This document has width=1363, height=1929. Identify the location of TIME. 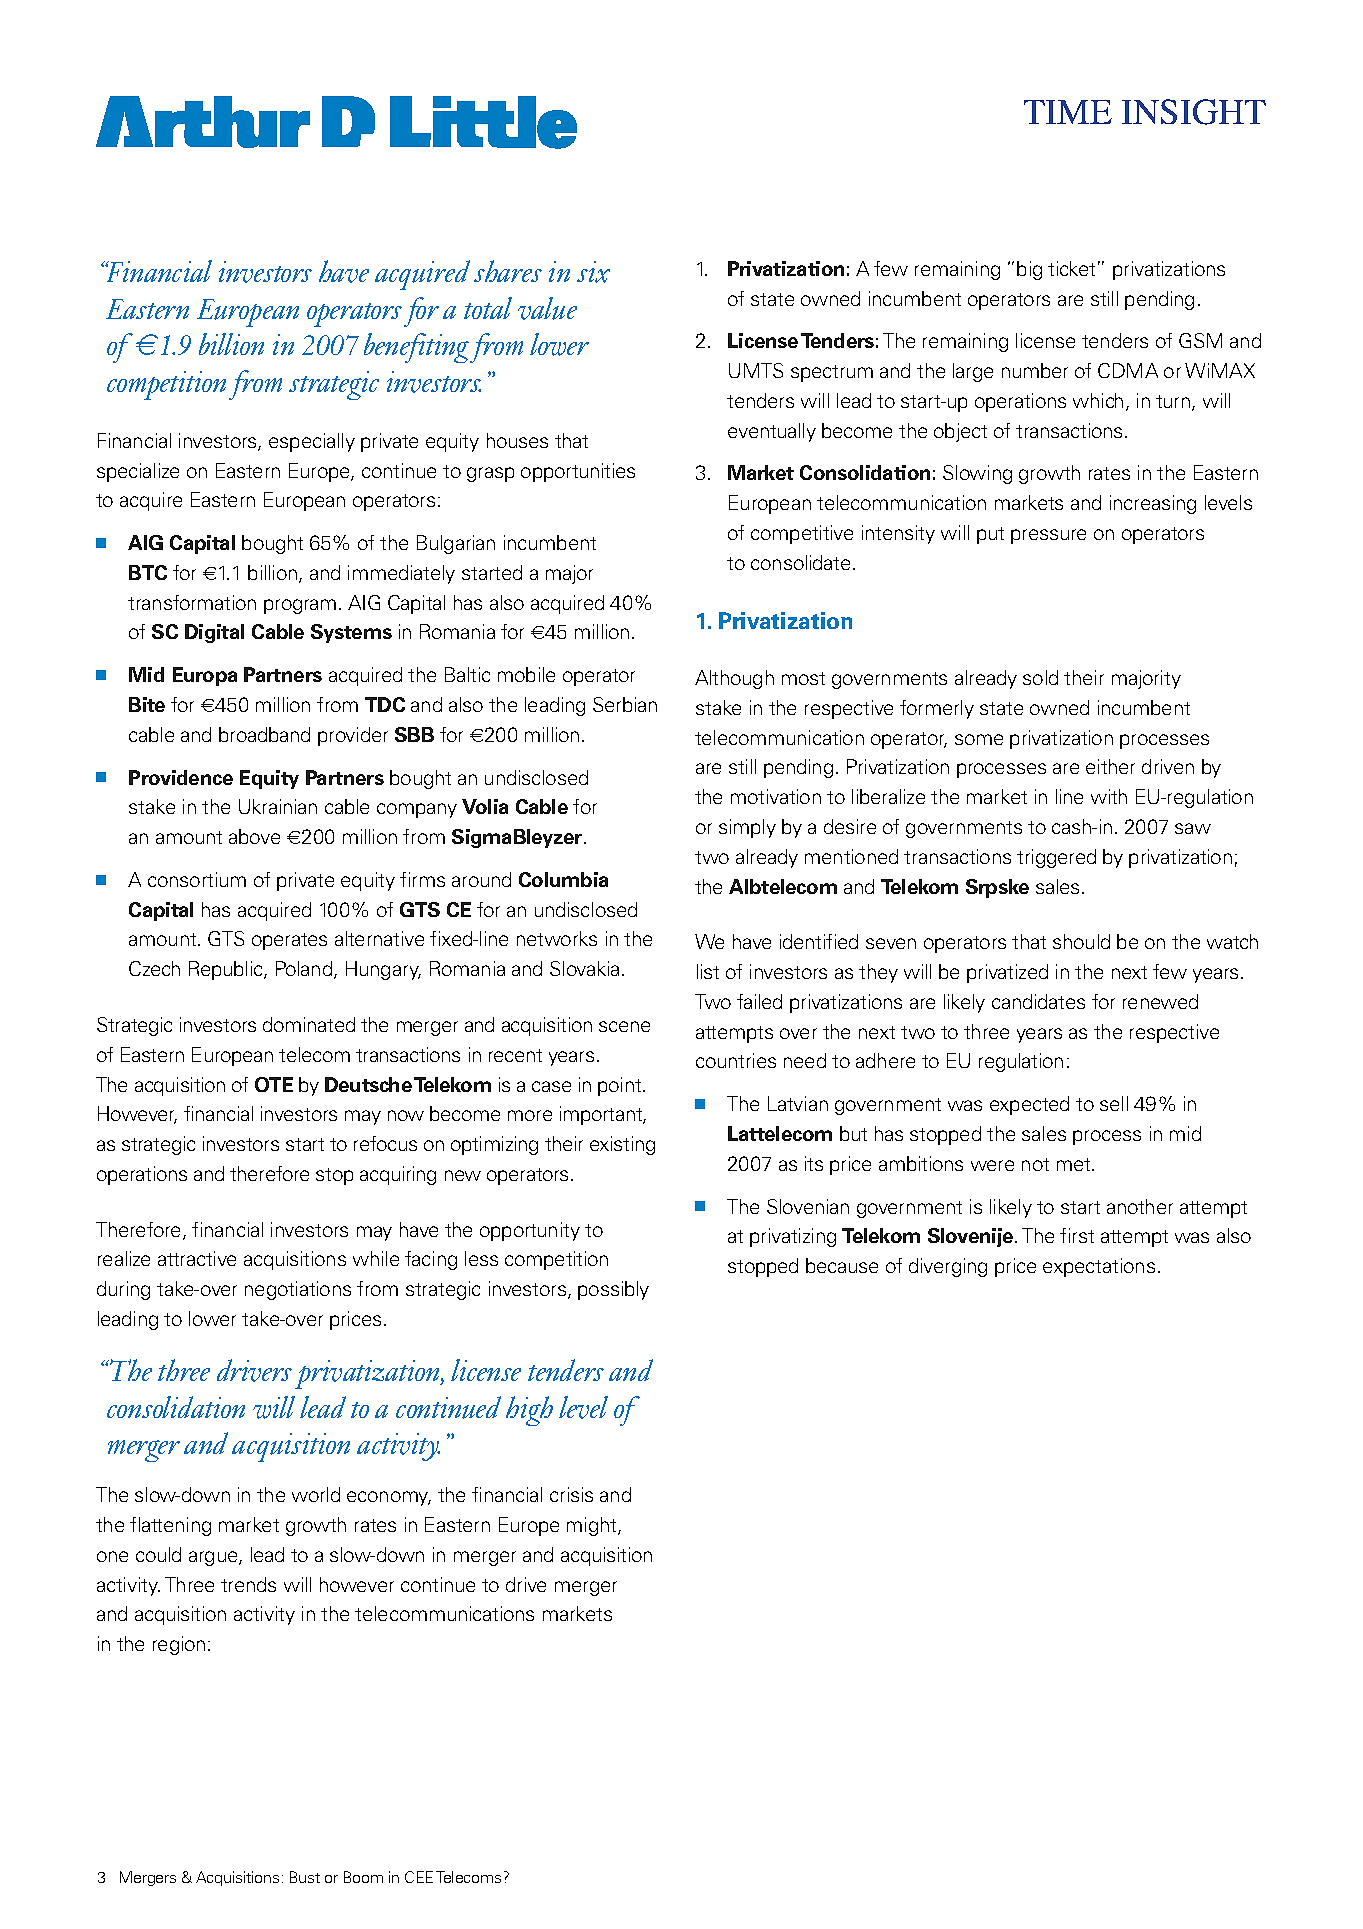
(1068, 112).
